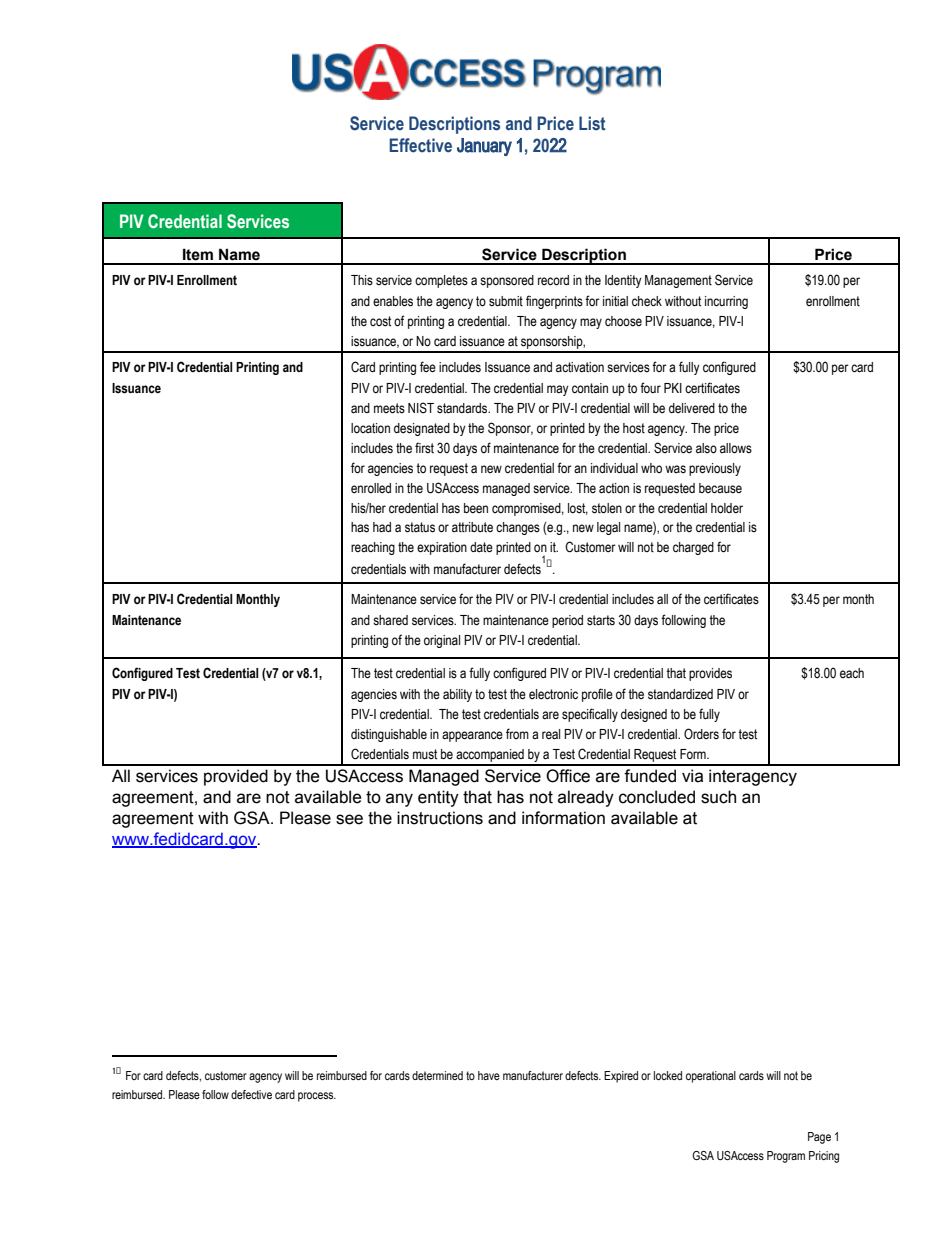 Image resolution: width=952 pixels, height=1233 pixels. I want to click on such, so click(718, 797).
